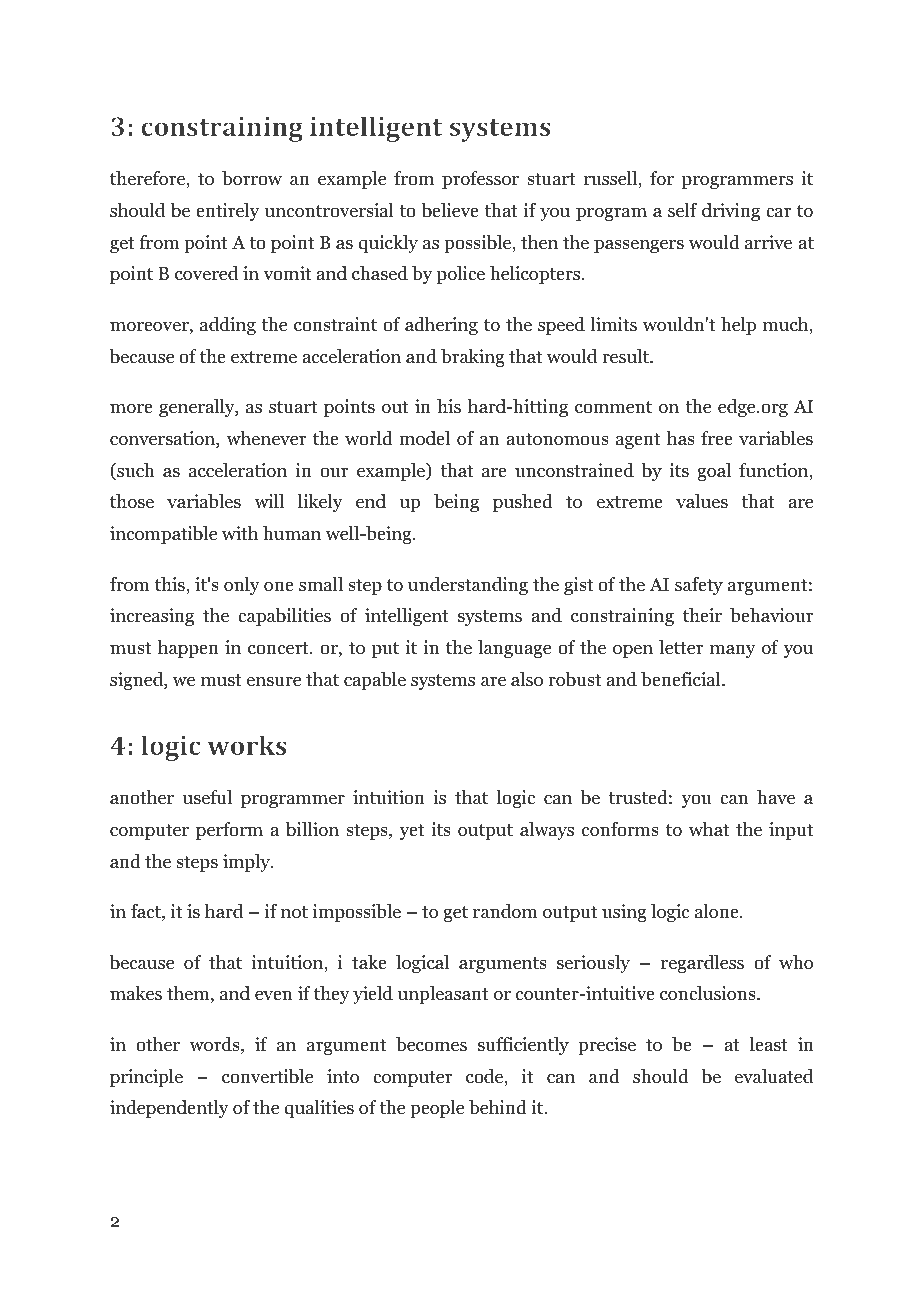 Image resolution: width=924 pixels, height=1308 pixels. Describe the element at coordinates (227, 212) in the document. I see `entirely` at that location.
